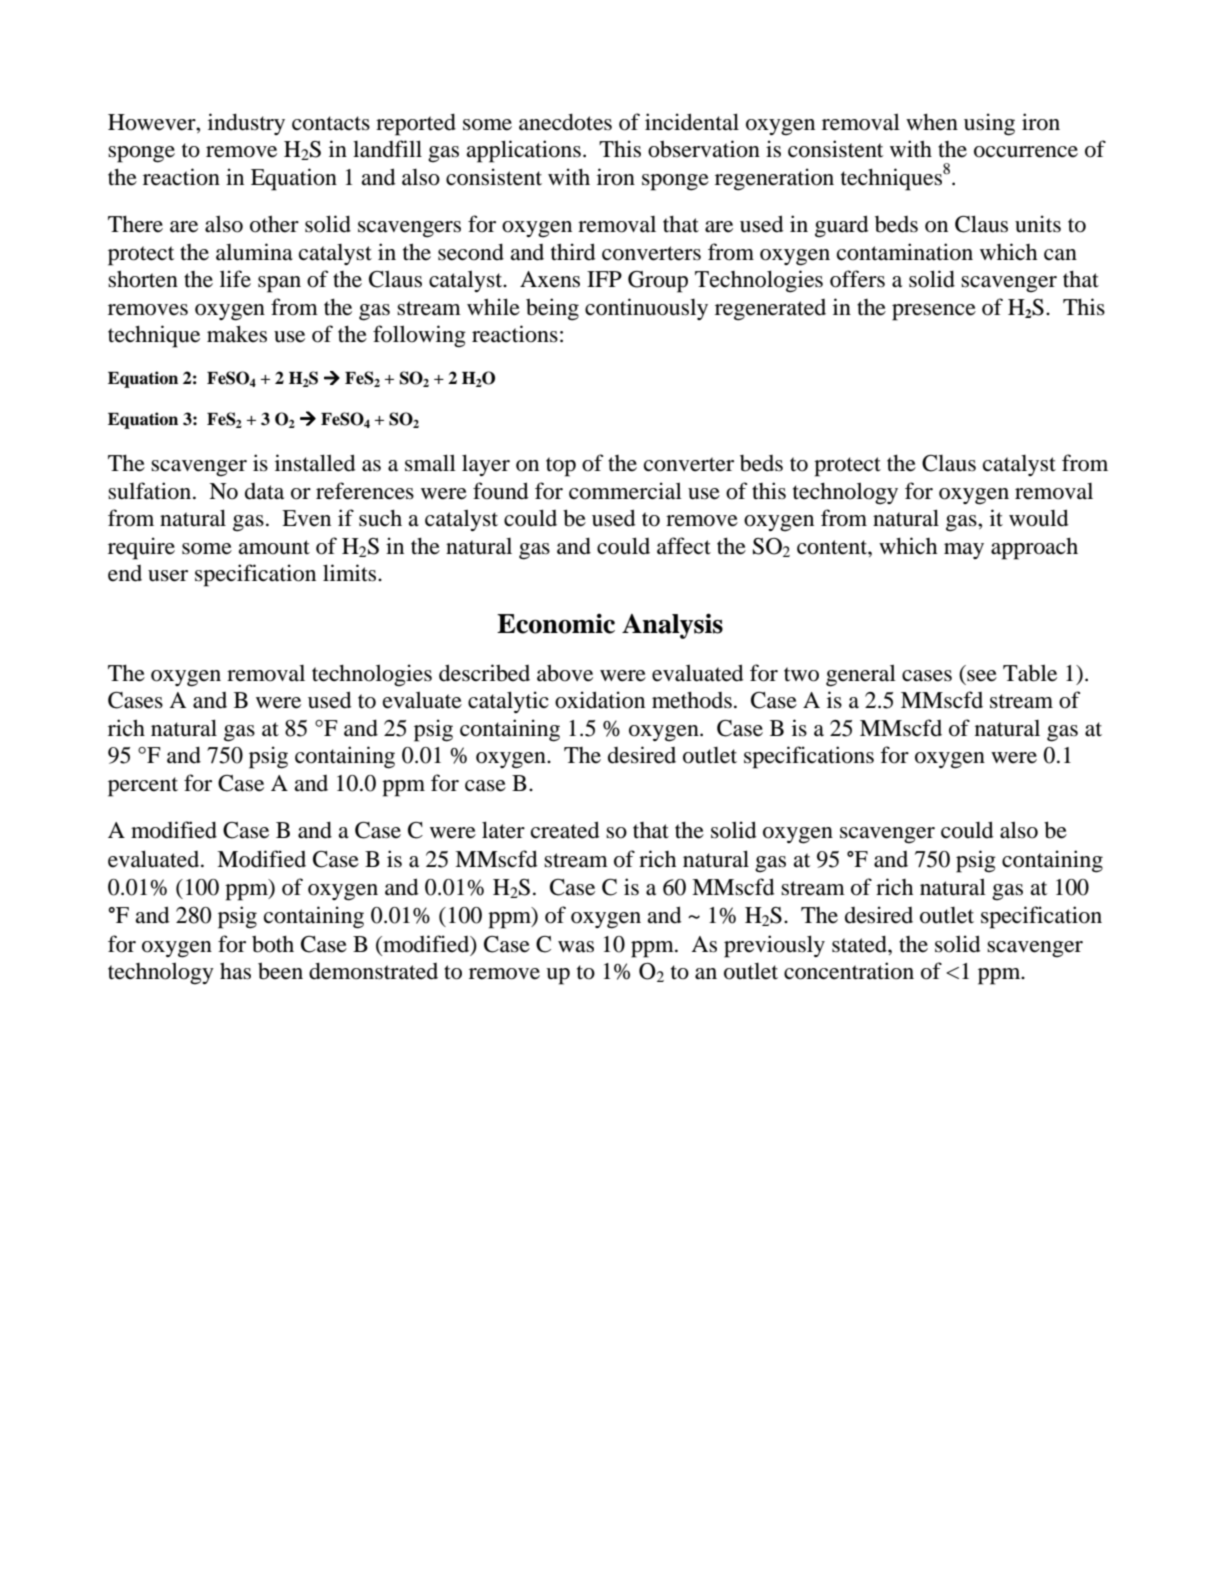 The image size is (1221, 1580). What do you see at coordinates (273, 944) in the screenshot?
I see `both` at bounding box center [273, 944].
